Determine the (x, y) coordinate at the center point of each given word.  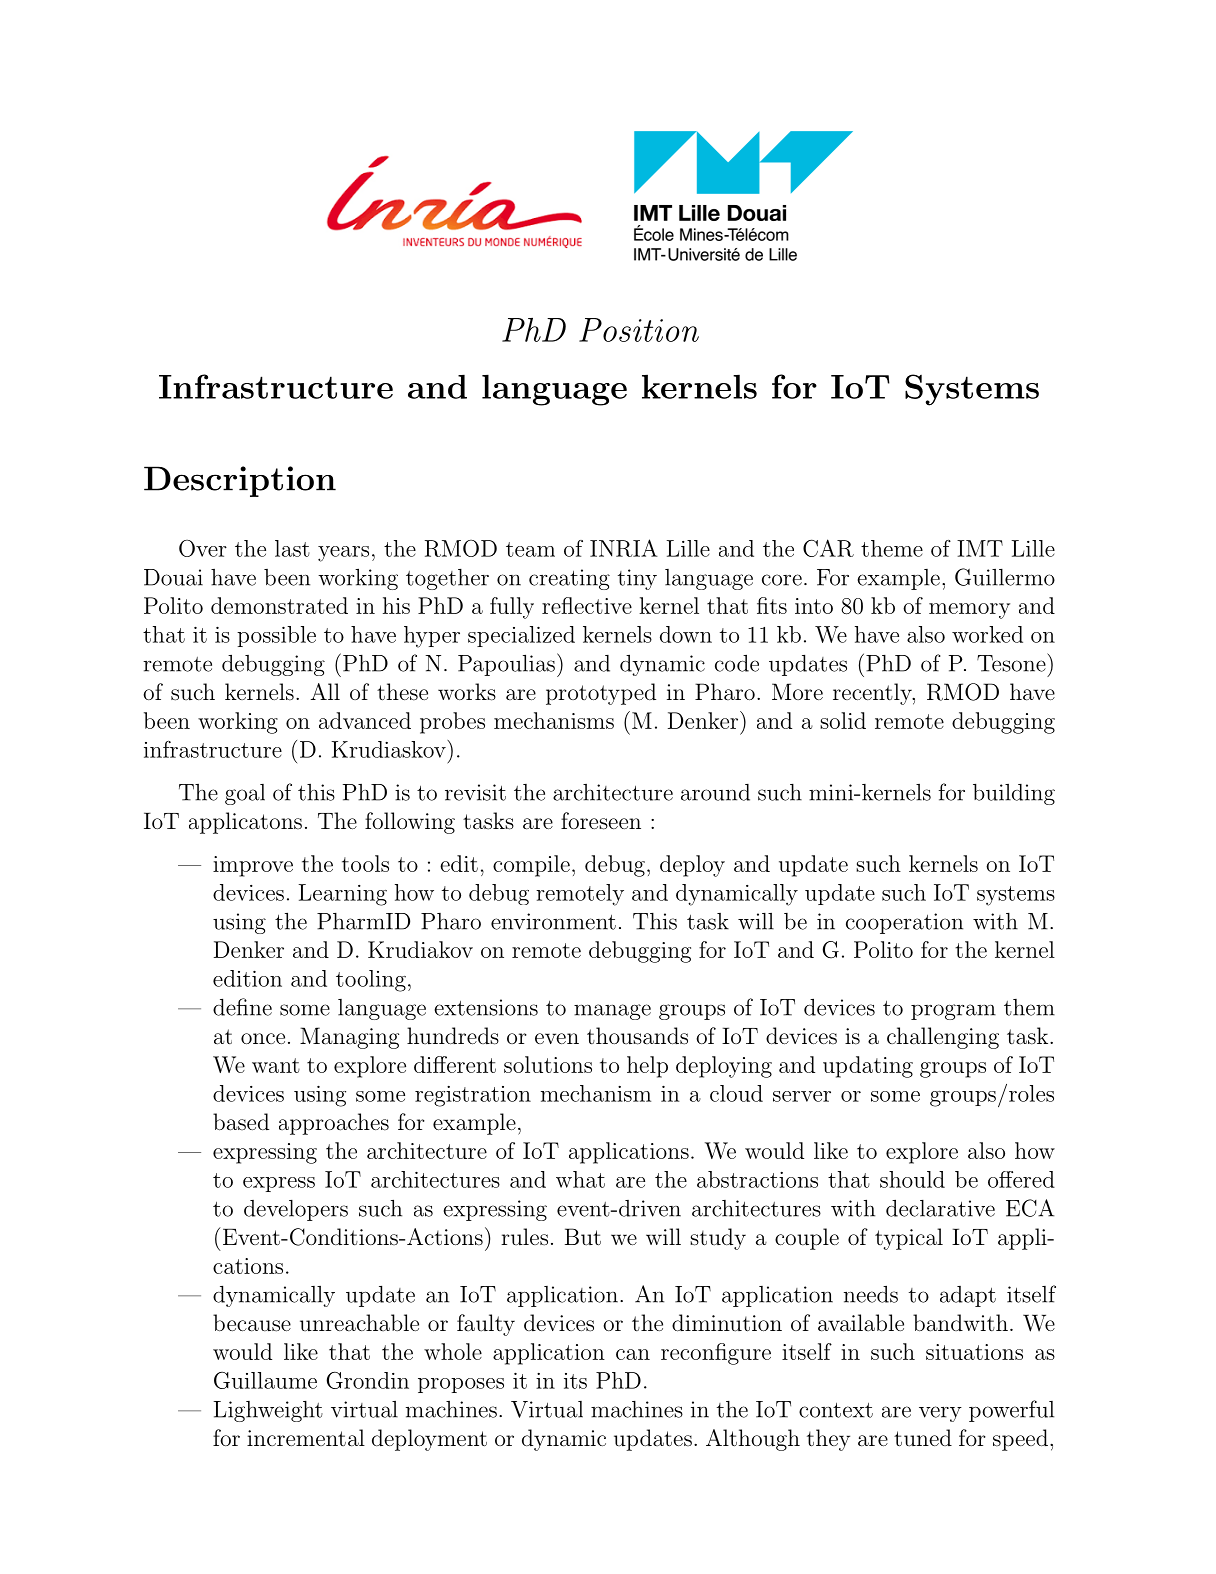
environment (553, 921)
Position (639, 330)
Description (240, 481)
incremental (306, 1438)
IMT (980, 548)
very (940, 1414)
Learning (342, 895)
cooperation (904, 923)
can (633, 1354)
